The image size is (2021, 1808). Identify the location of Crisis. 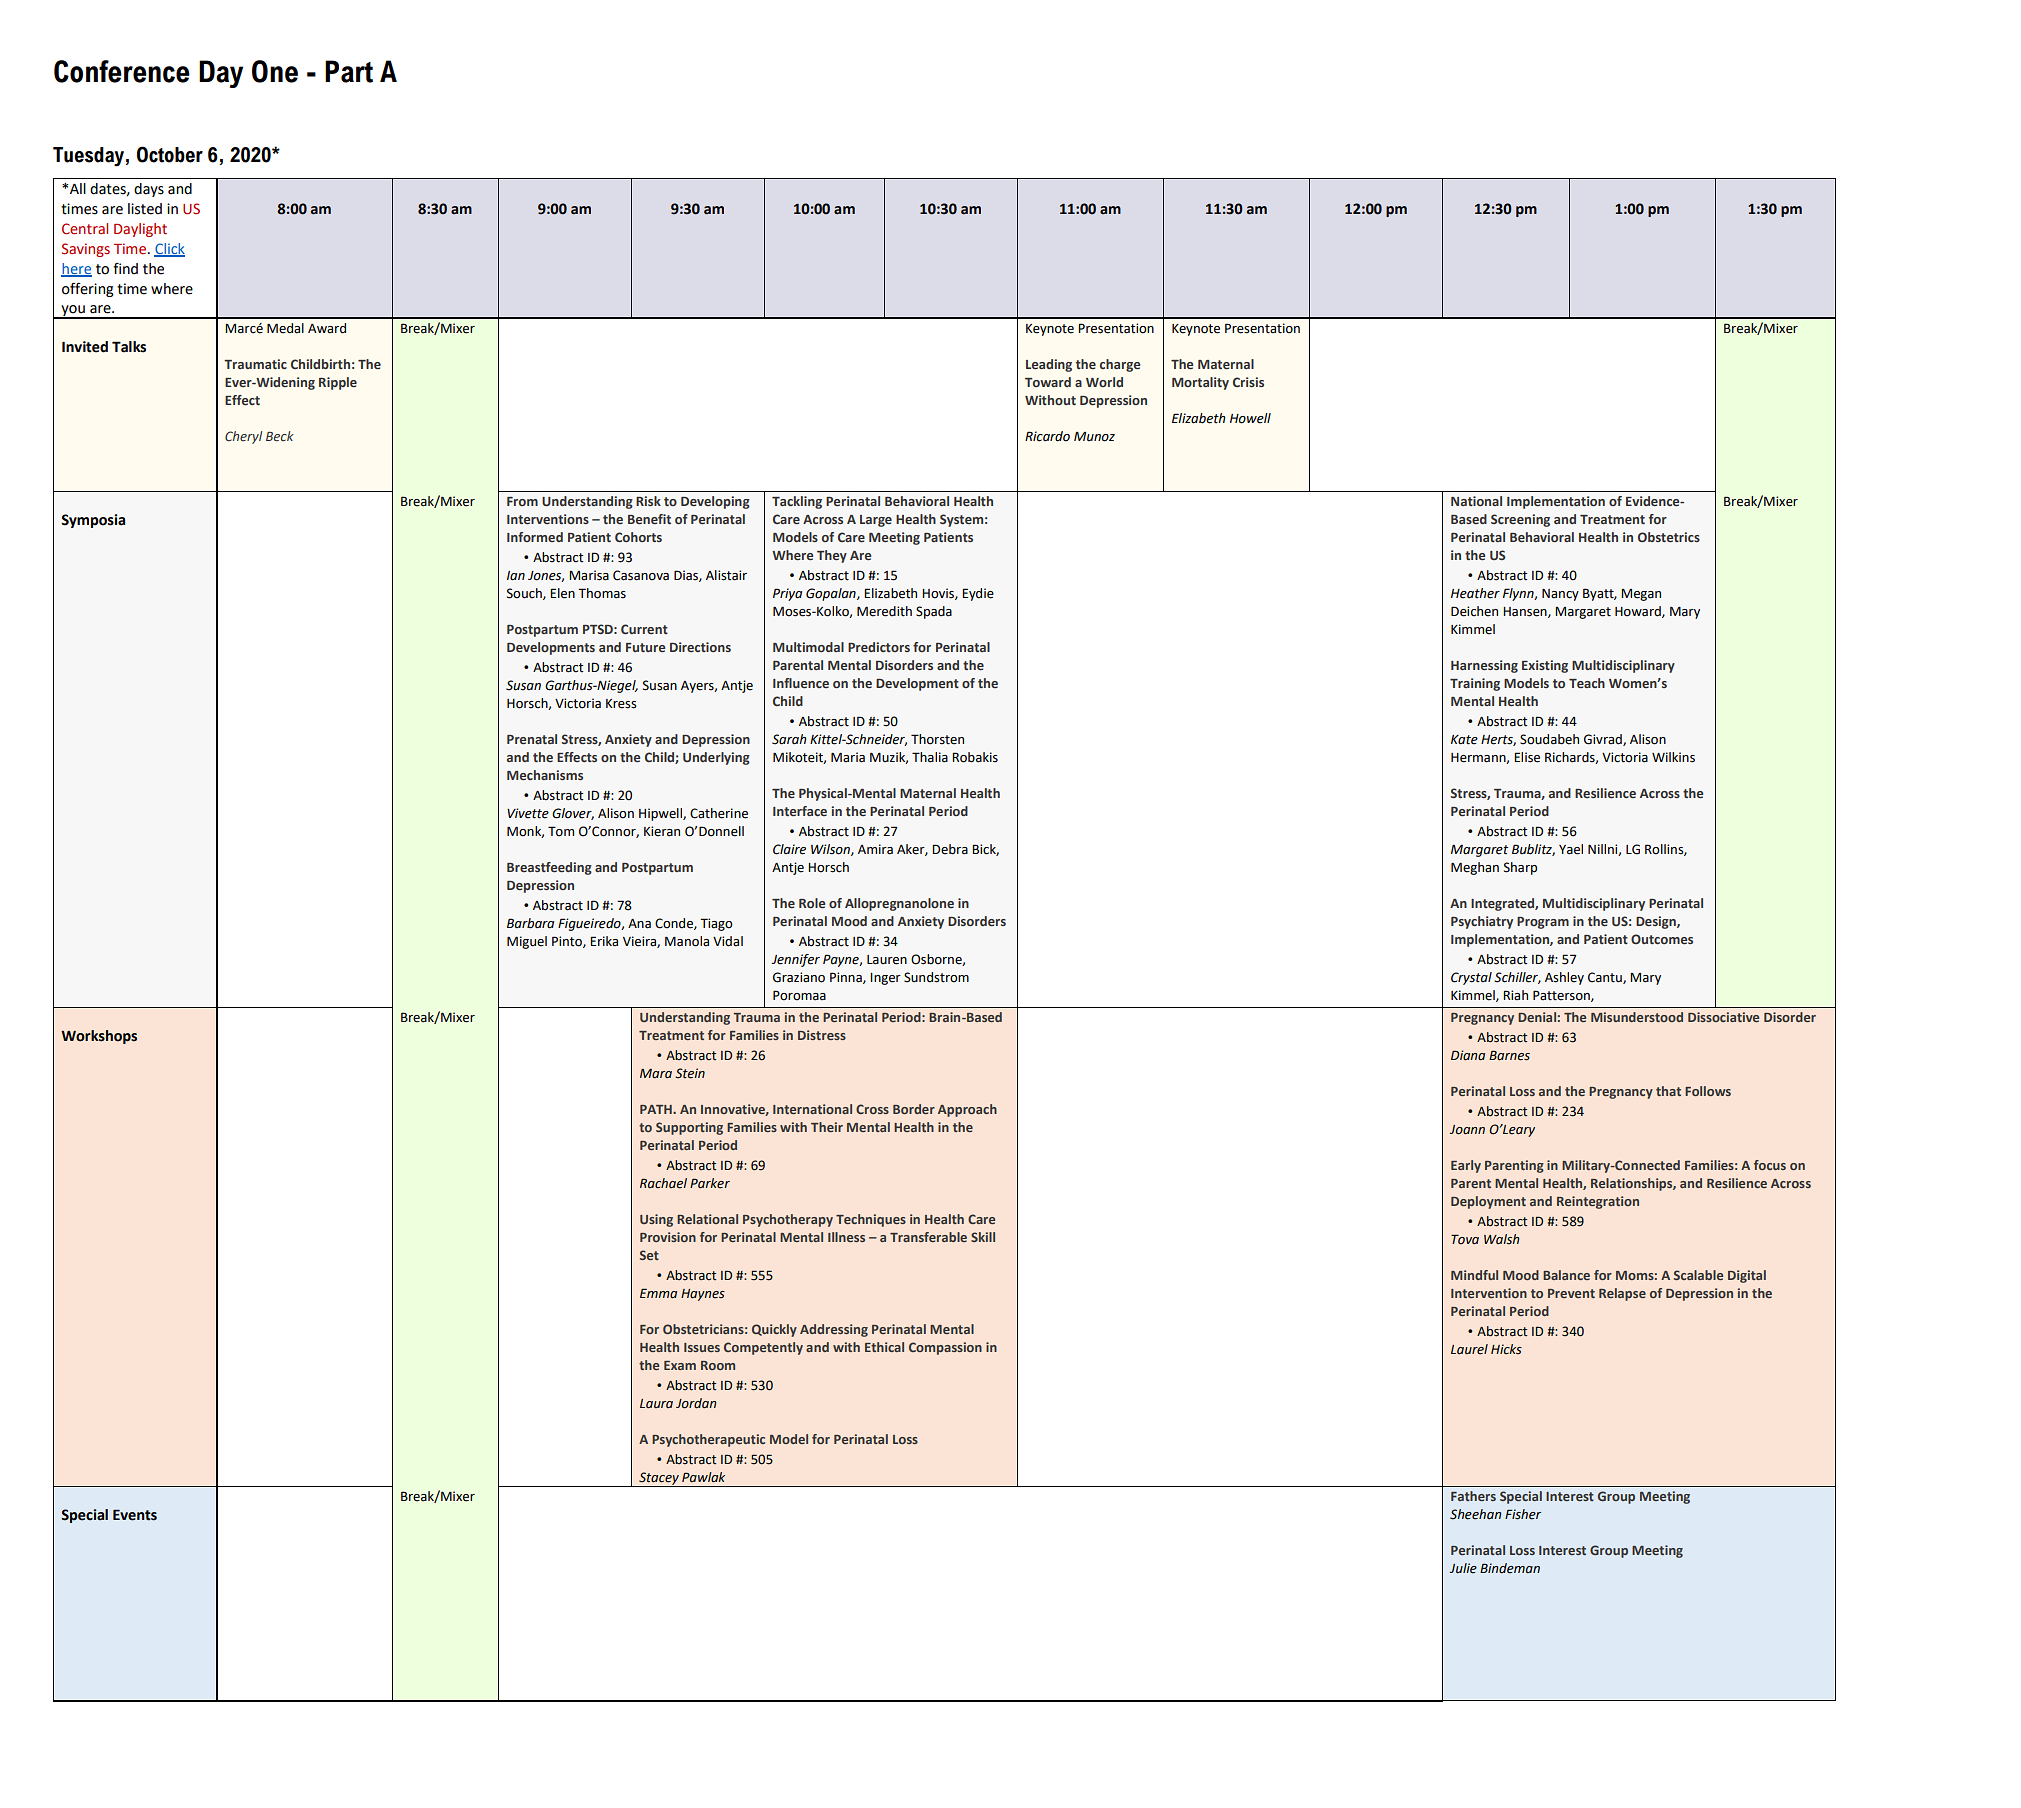
(1248, 382).
